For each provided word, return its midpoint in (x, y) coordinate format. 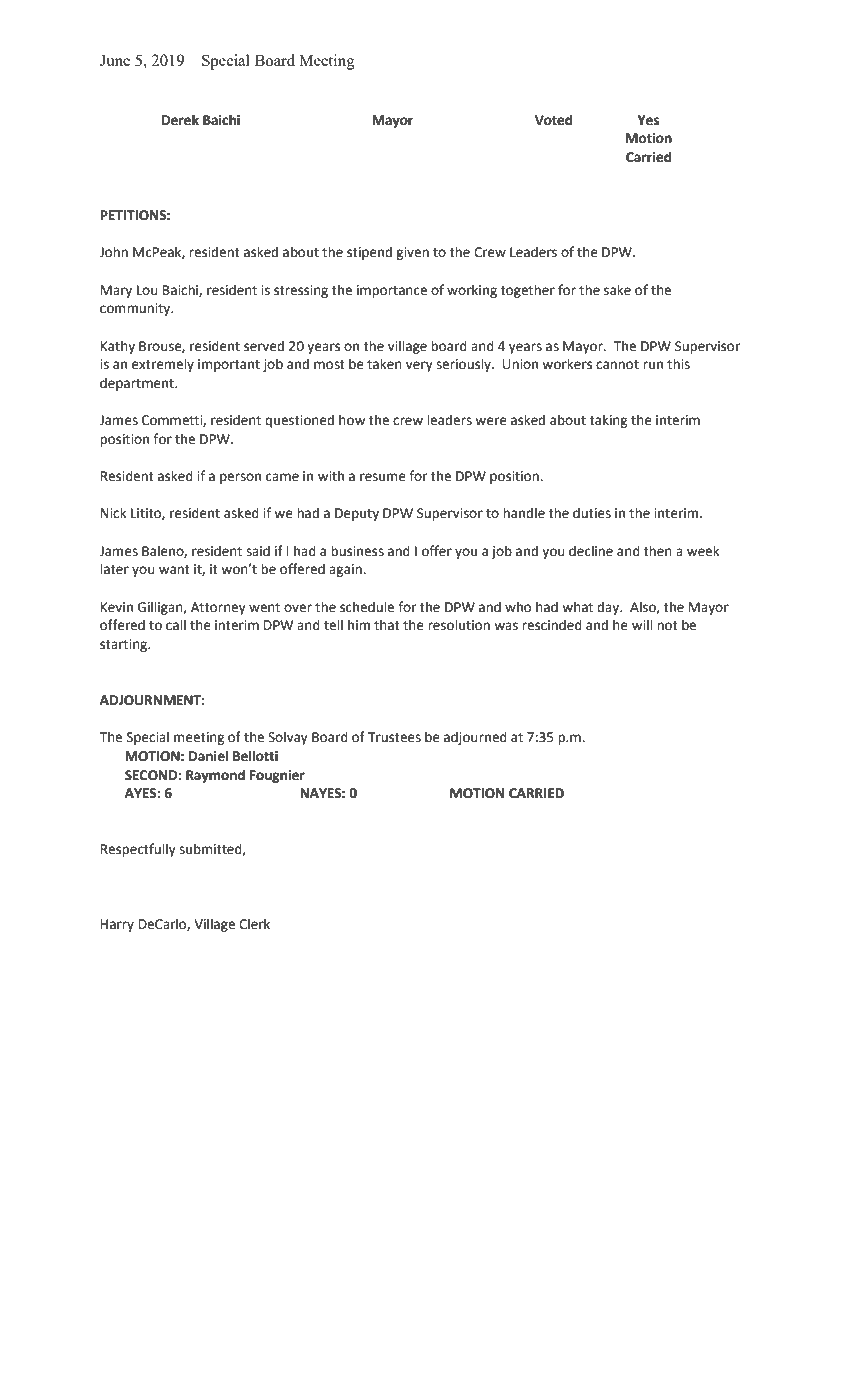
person (240, 478)
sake (617, 290)
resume (383, 477)
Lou (147, 290)
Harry (117, 925)
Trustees (394, 737)
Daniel (208, 756)
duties (592, 513)
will (642, 624)
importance (392, 291)
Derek (180, 120)
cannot (617, 365)
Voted (553, 120)
